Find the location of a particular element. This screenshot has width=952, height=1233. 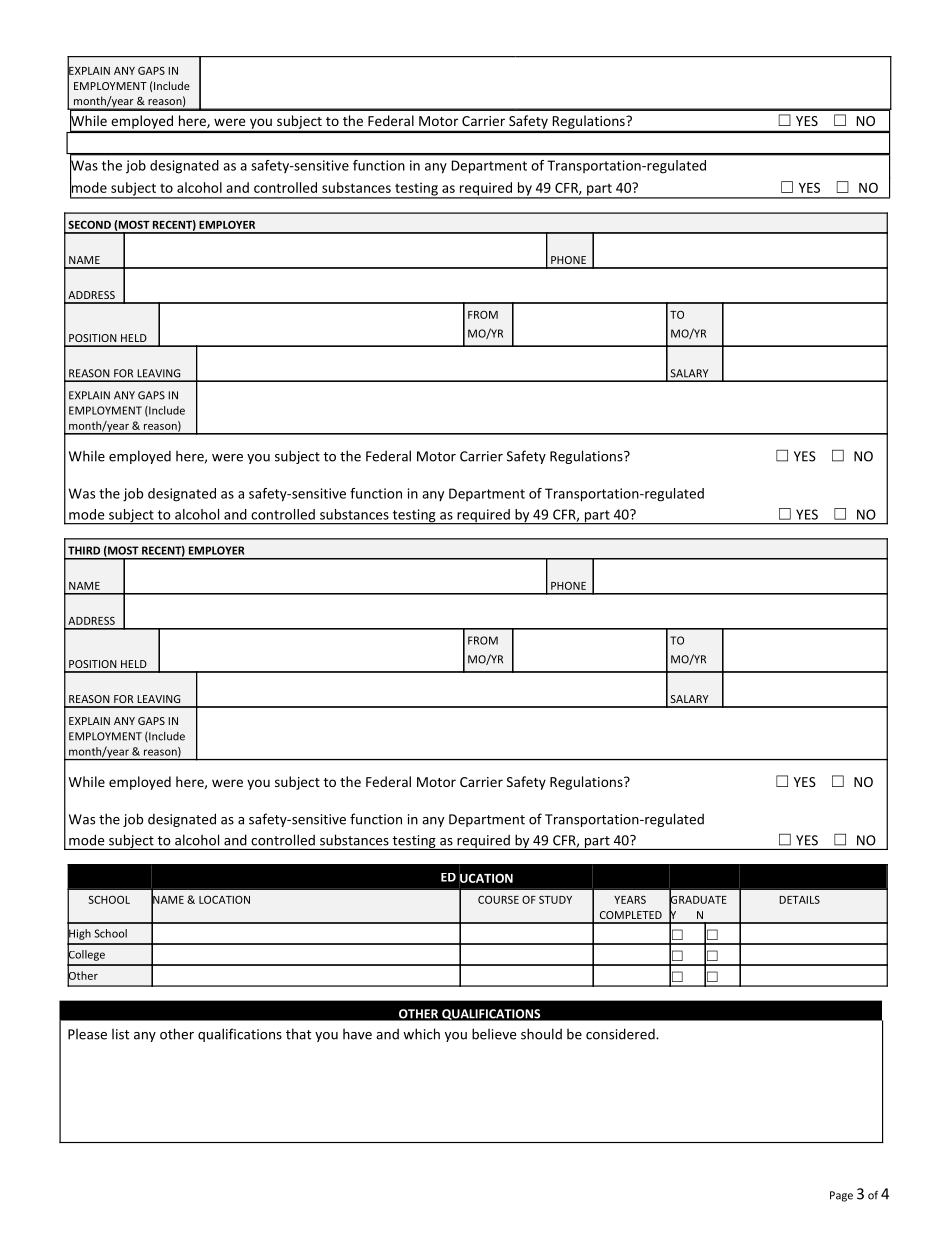

Please is located at coordinates (87, 1034).
